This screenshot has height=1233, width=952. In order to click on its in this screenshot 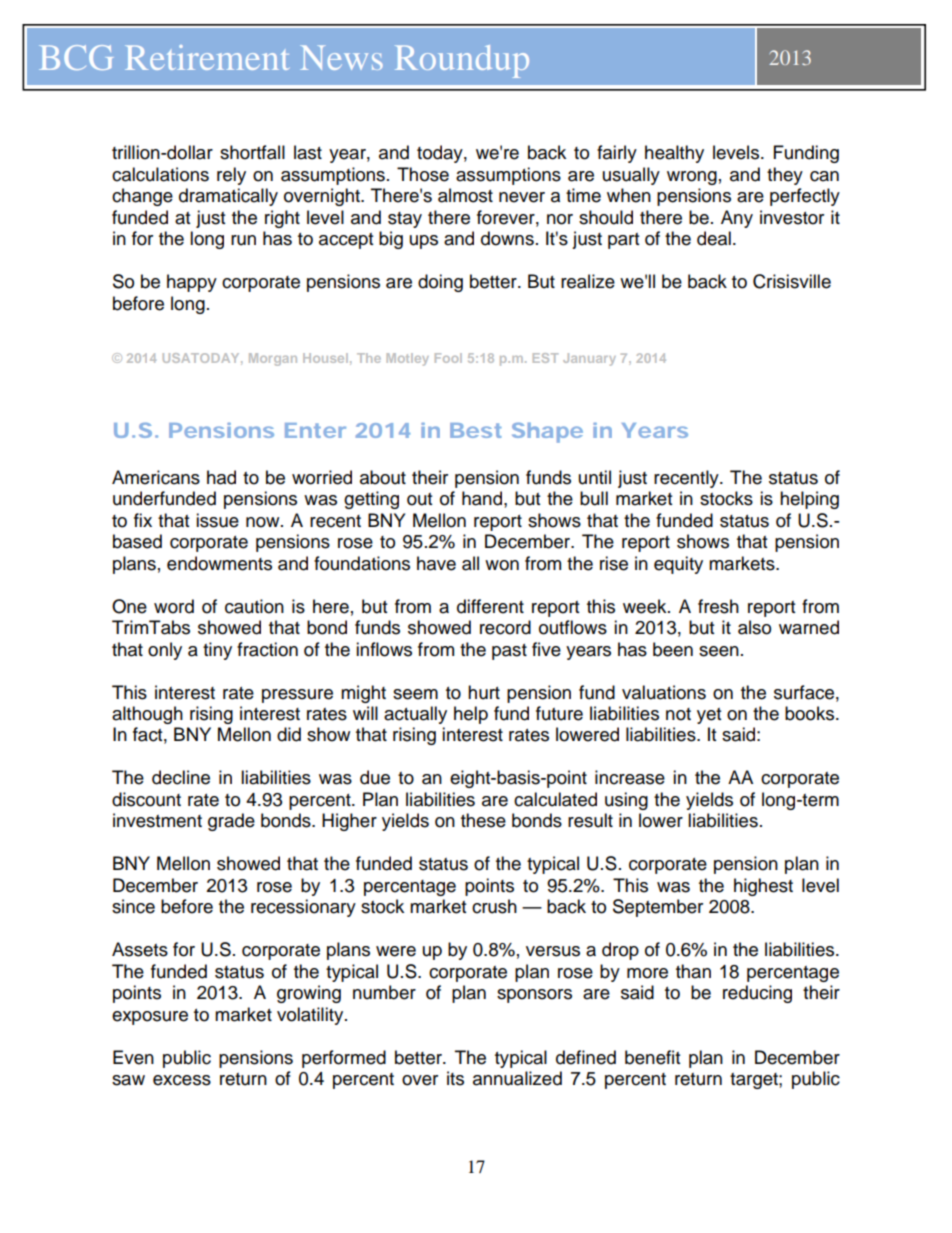, I will do `click(455, 1078)`.
